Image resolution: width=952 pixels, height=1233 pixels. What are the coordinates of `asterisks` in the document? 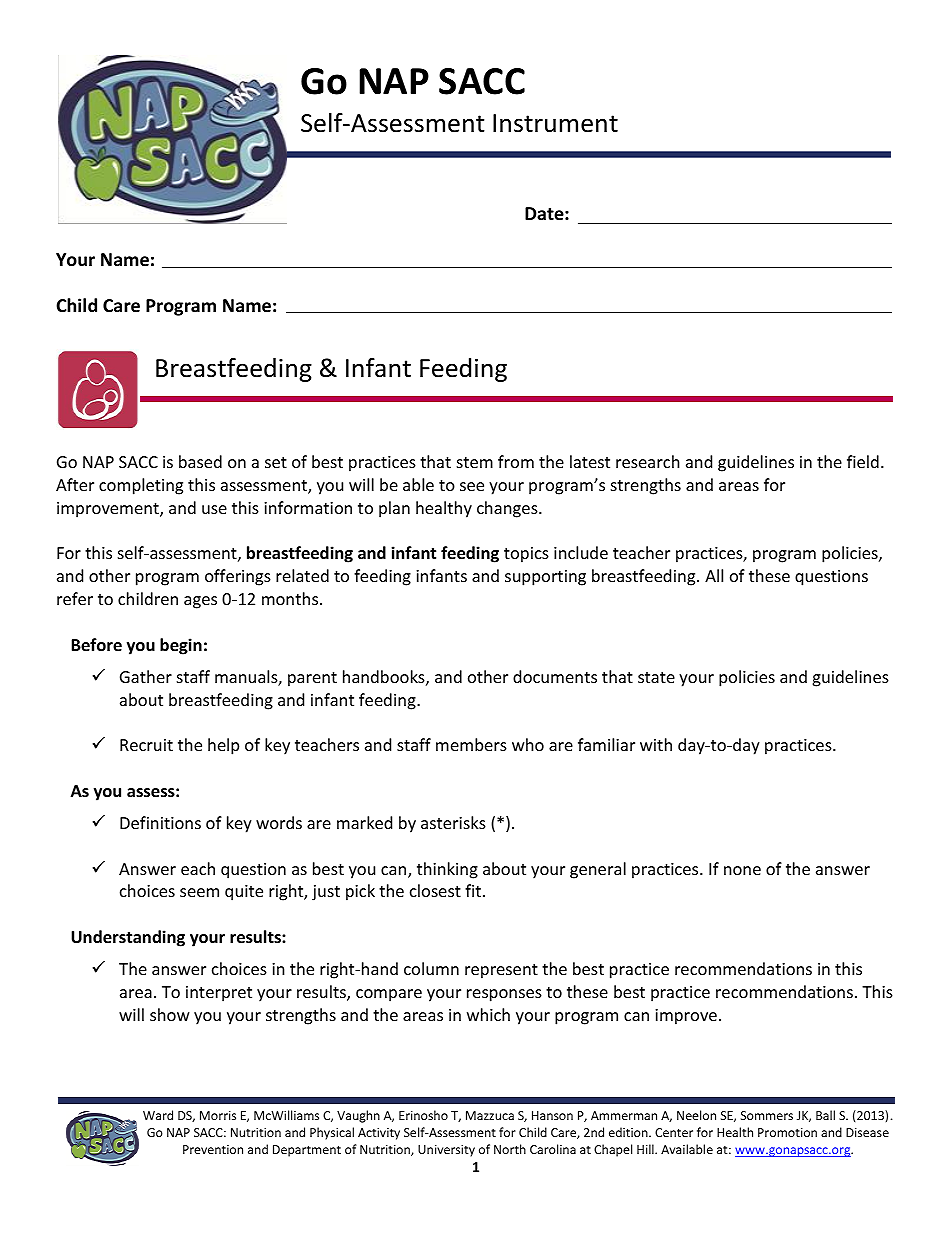 It's located at (453, 822).
